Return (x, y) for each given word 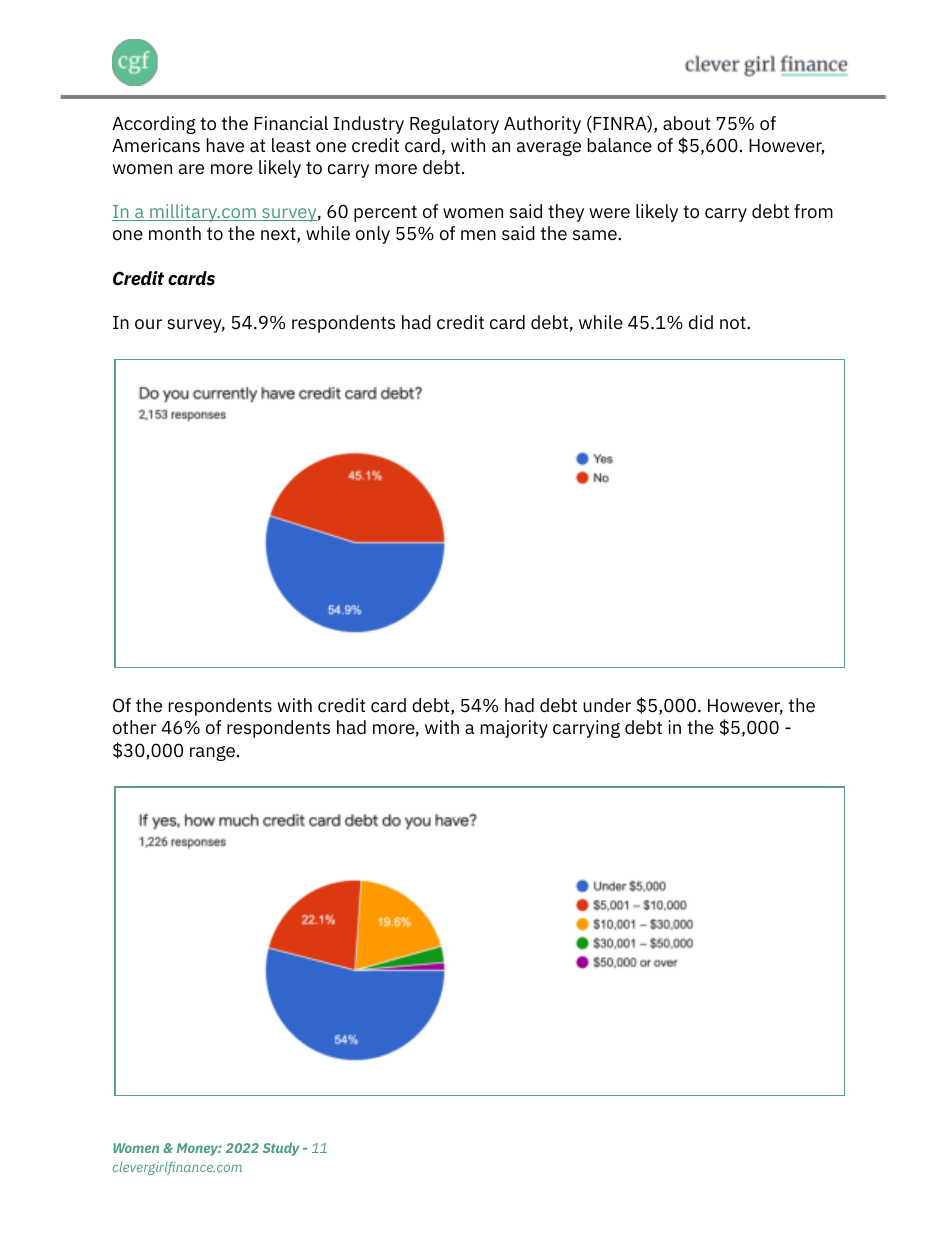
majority (514, 729)
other (135, 727)
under (607, 705)
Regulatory (454, 125)
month (175, 233)
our (148, 324)
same (596, 235)
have (225, 145)
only (373, 235)
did (701, 322)
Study (281, 1149)
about (686, 123)
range (214, 753)
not (734, 323)
